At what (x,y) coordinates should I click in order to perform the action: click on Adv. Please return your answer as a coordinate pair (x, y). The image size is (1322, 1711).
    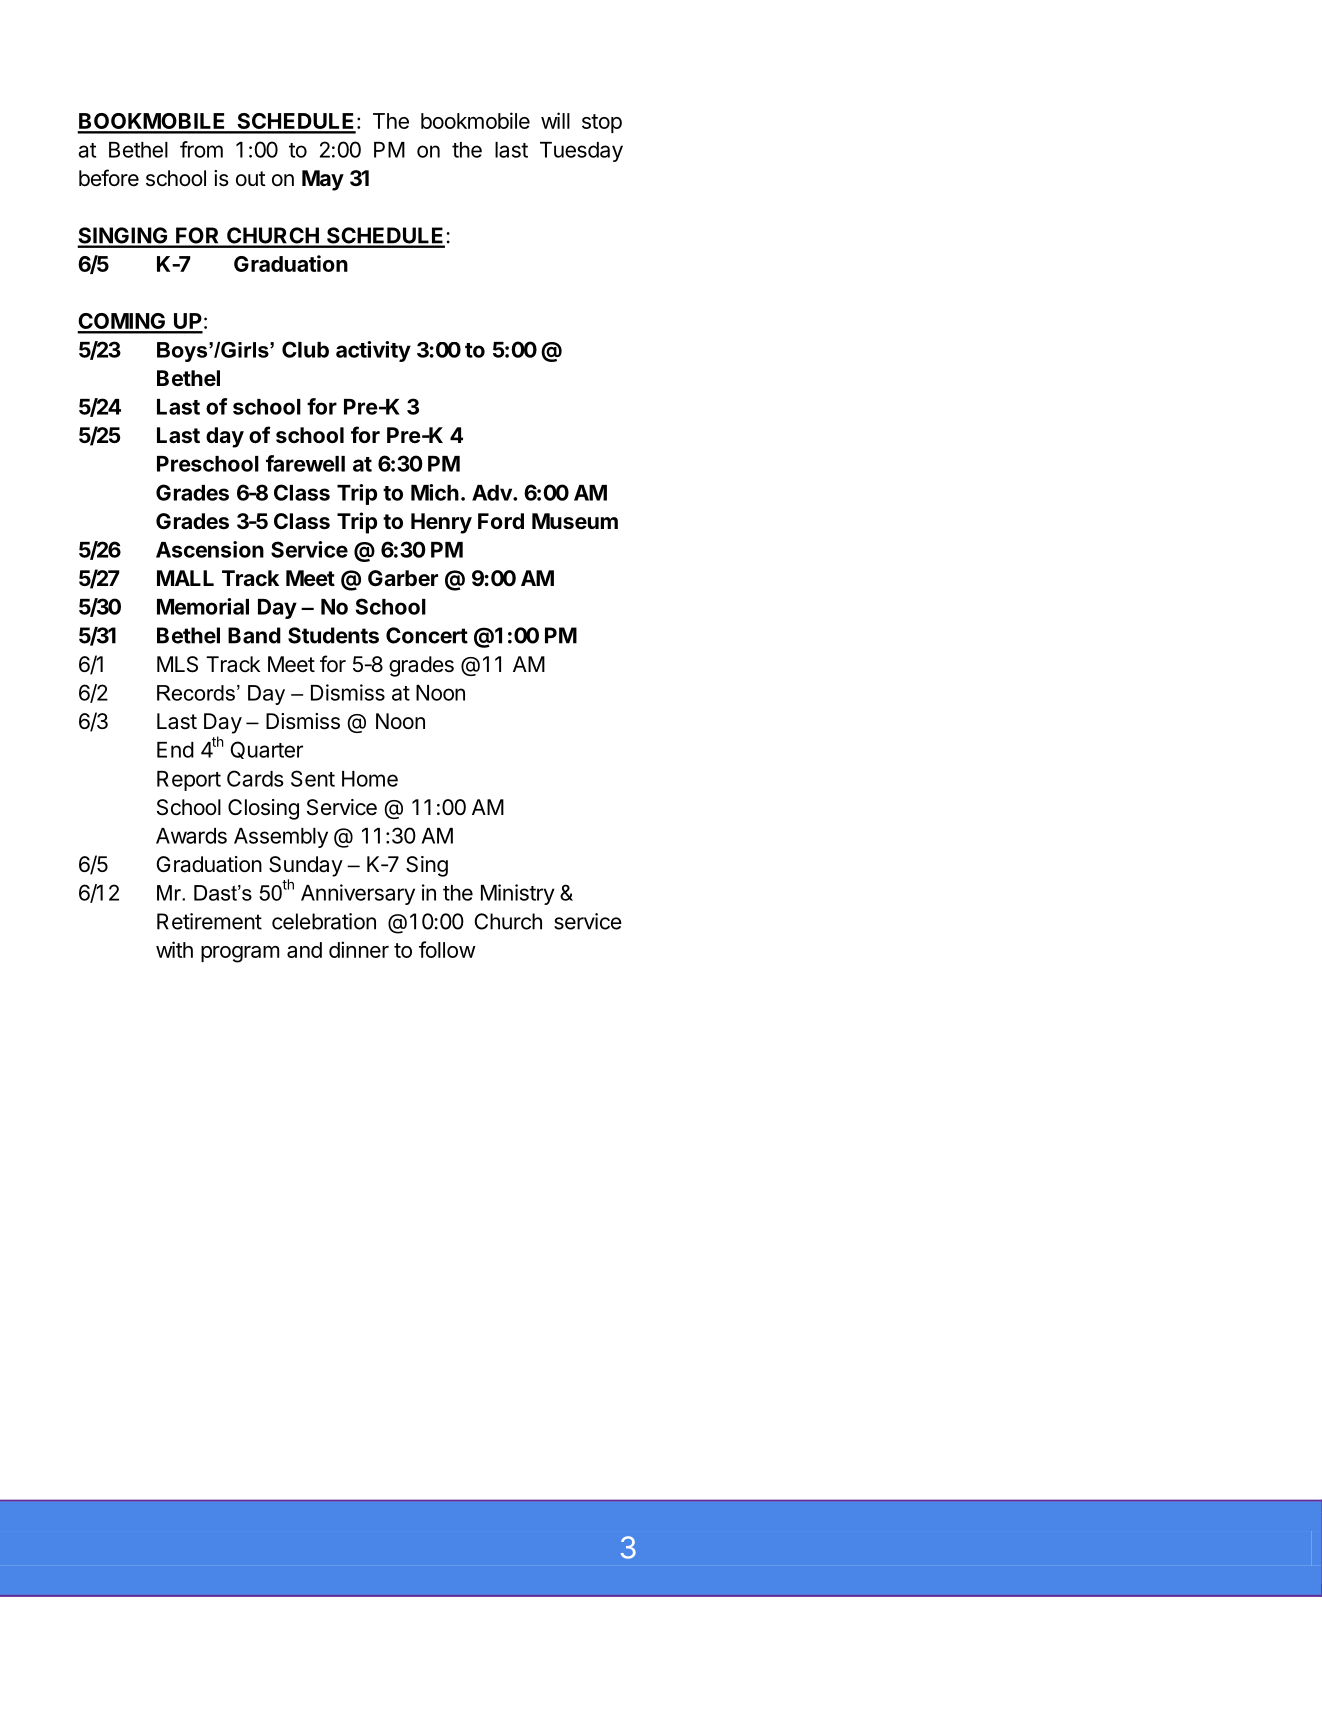
    Looking at the image, I should click on (493, 493).
